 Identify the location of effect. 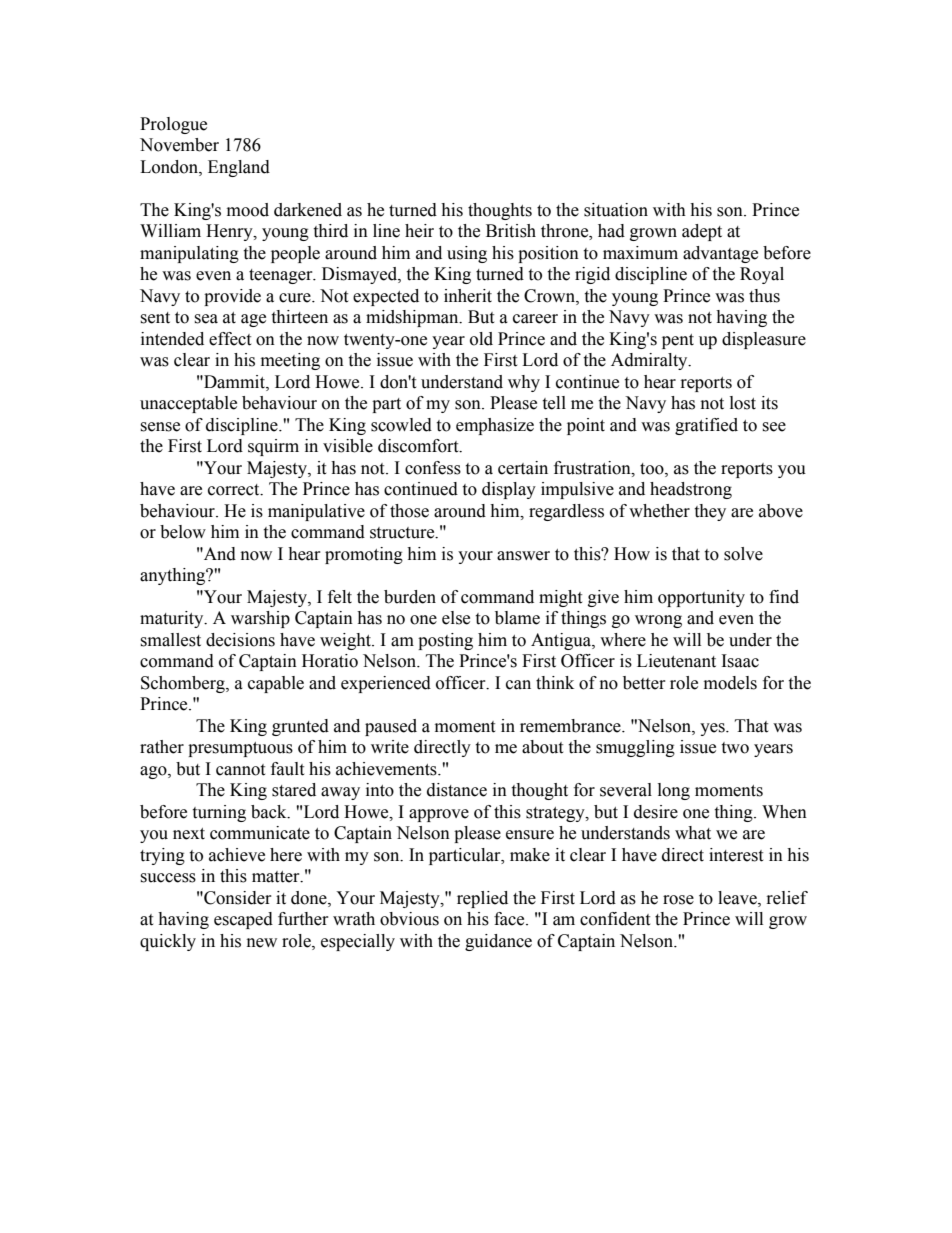
(230, 339).
